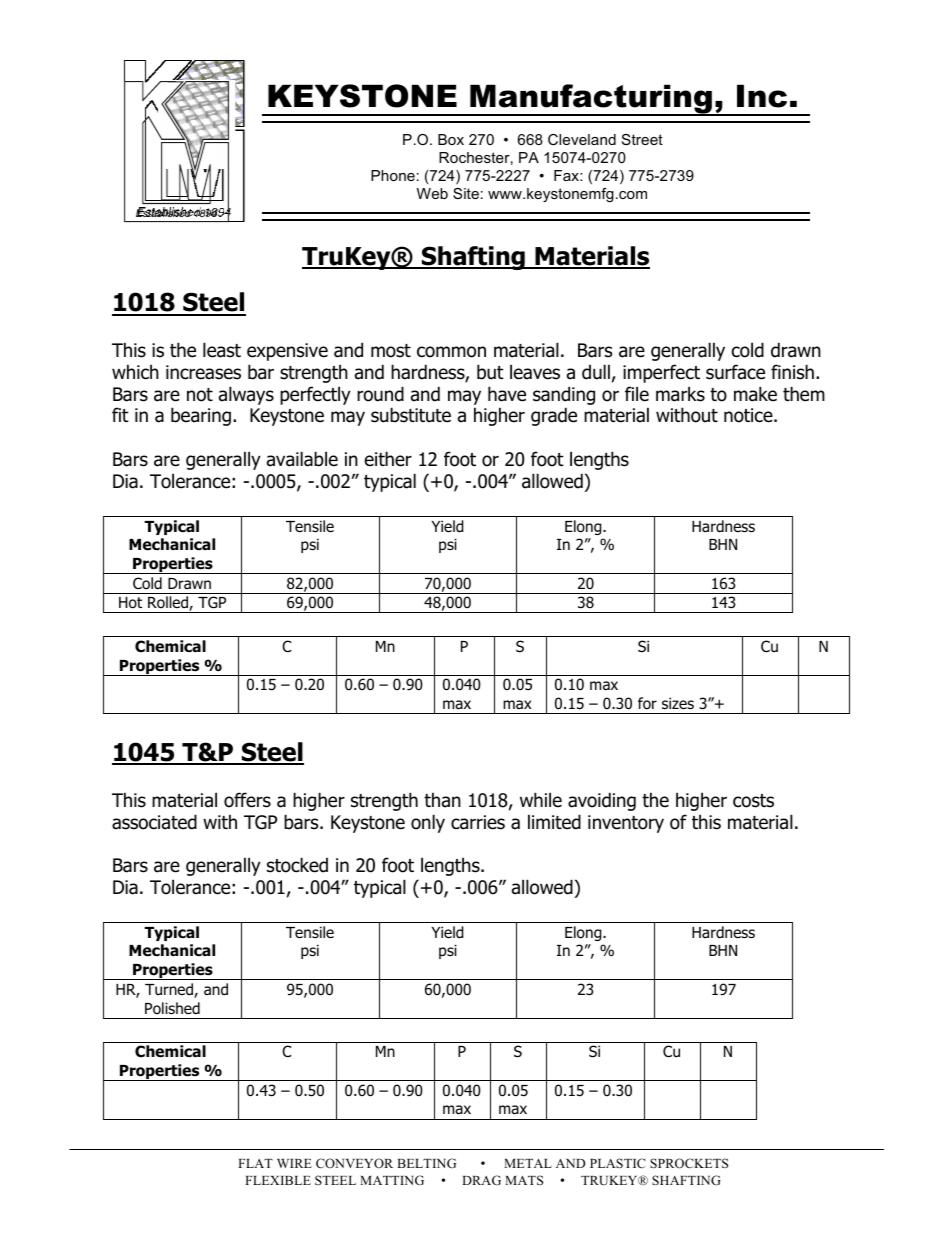  What do you see at coordinates (478, 822) in the page?
I see `carries` at bounding box center [478, 822].
